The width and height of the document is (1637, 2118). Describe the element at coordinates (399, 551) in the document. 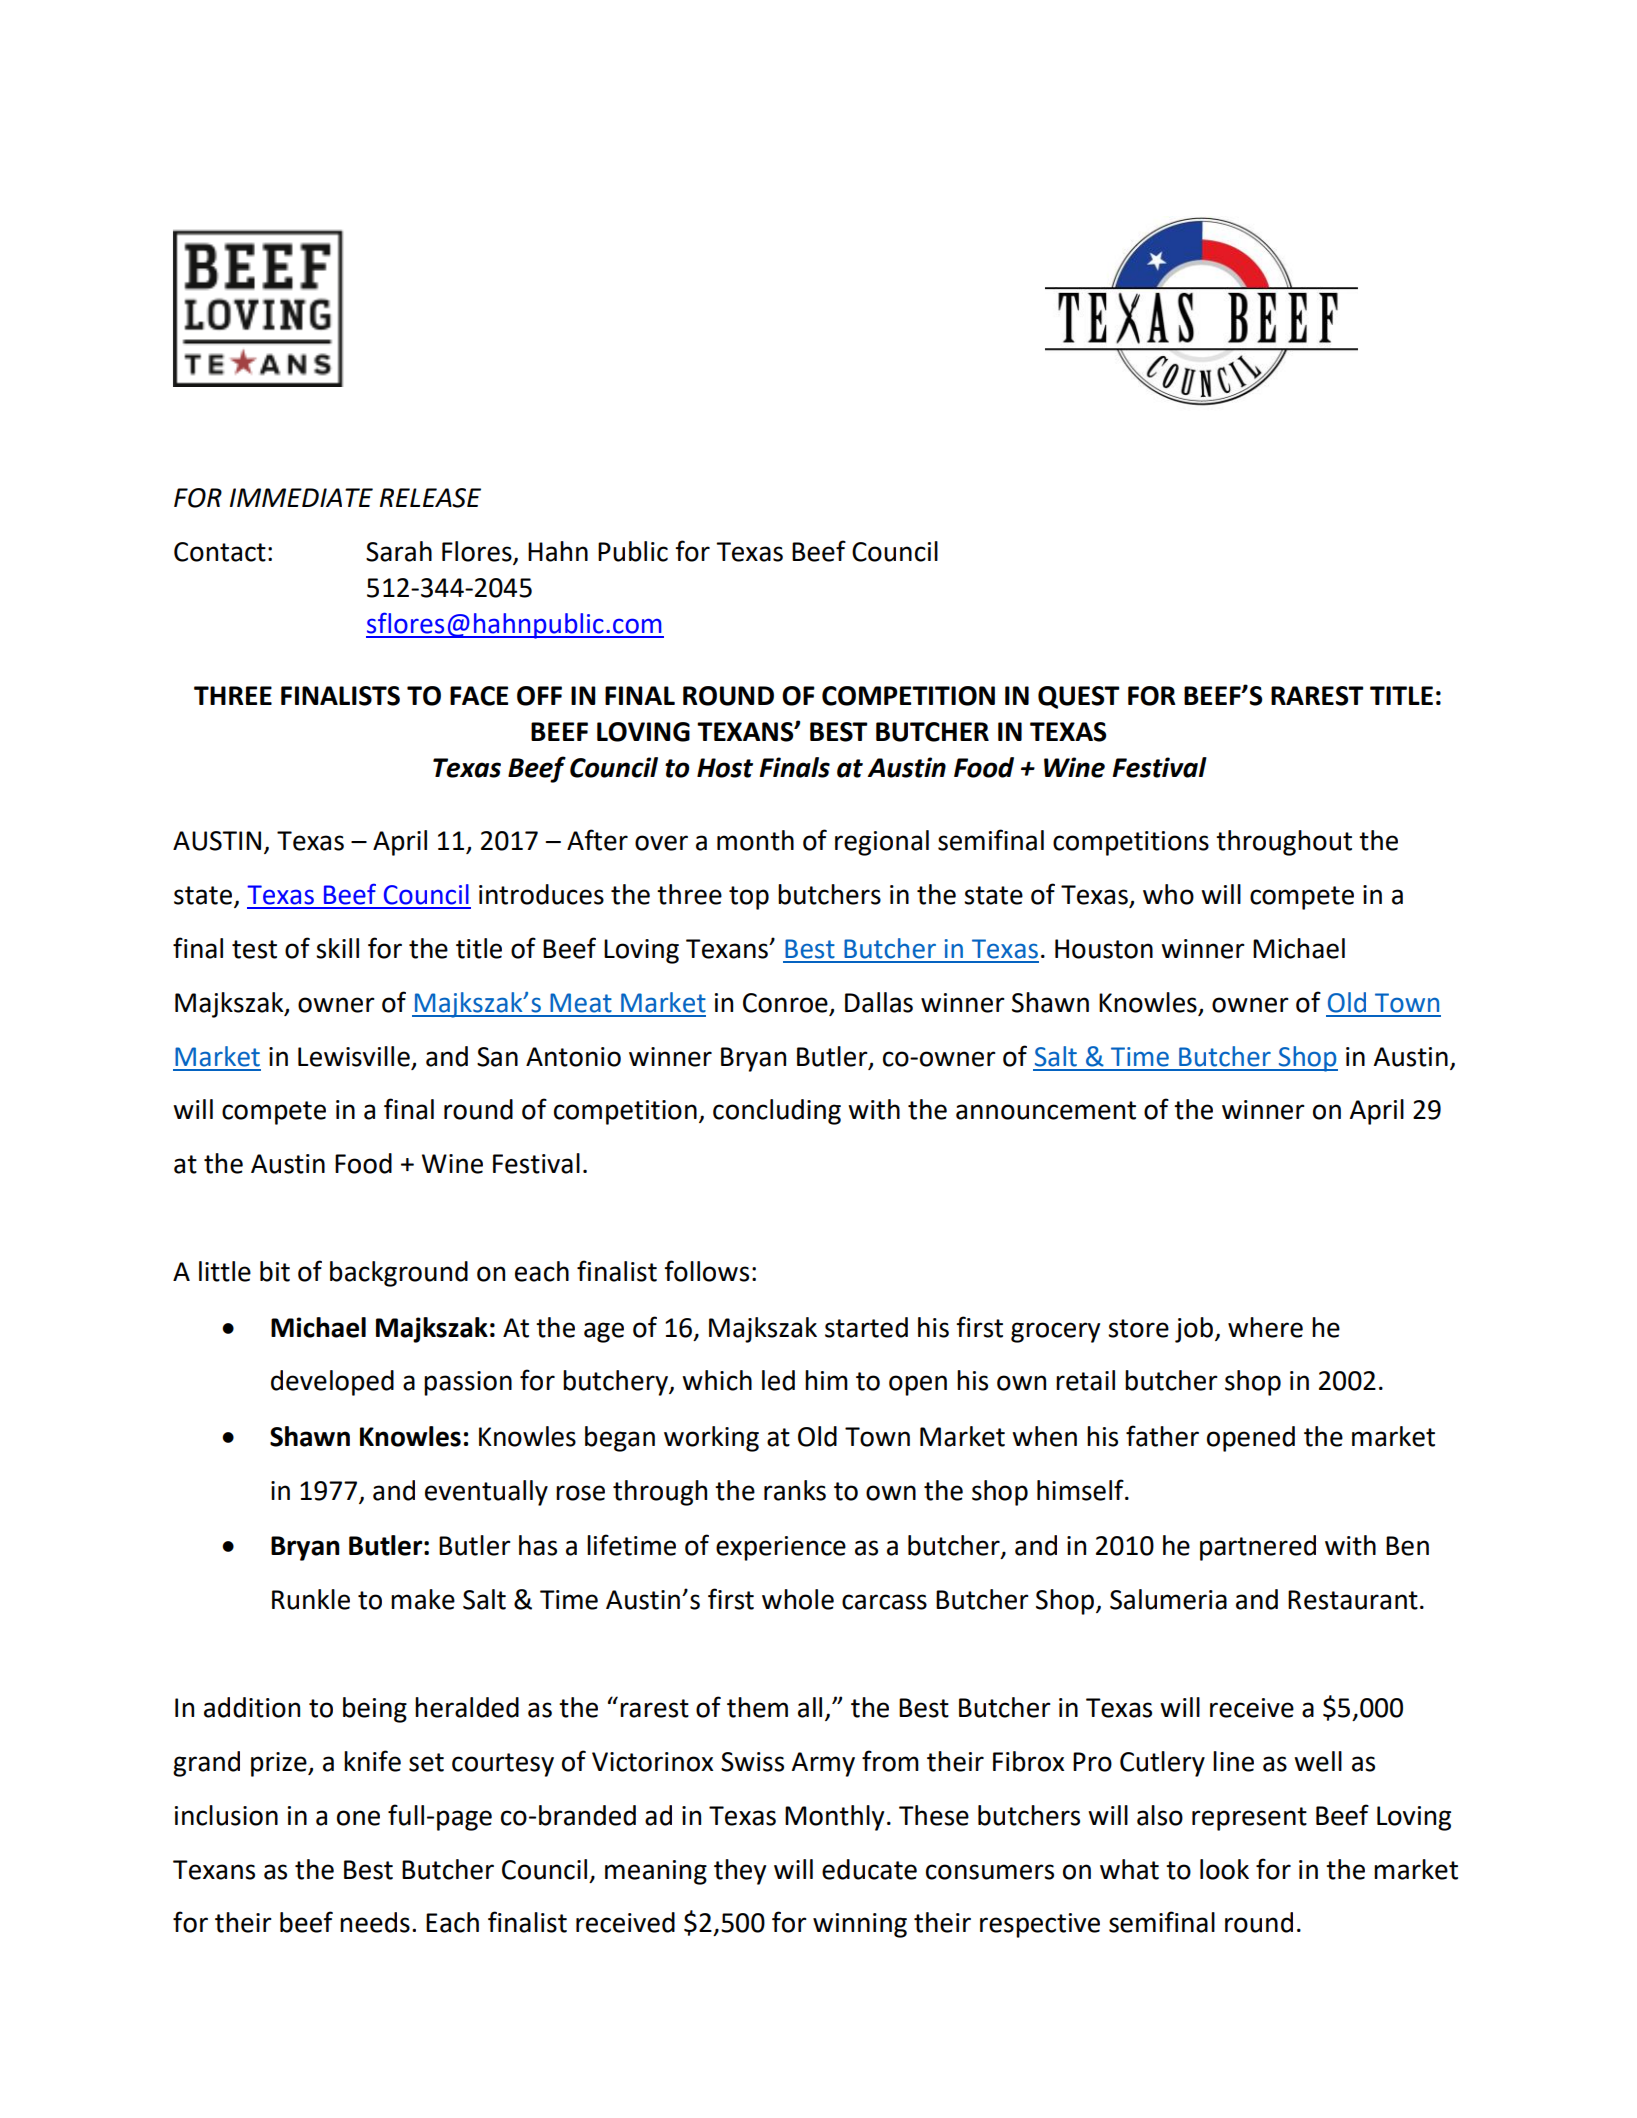

I see `Sarah` at that location.
